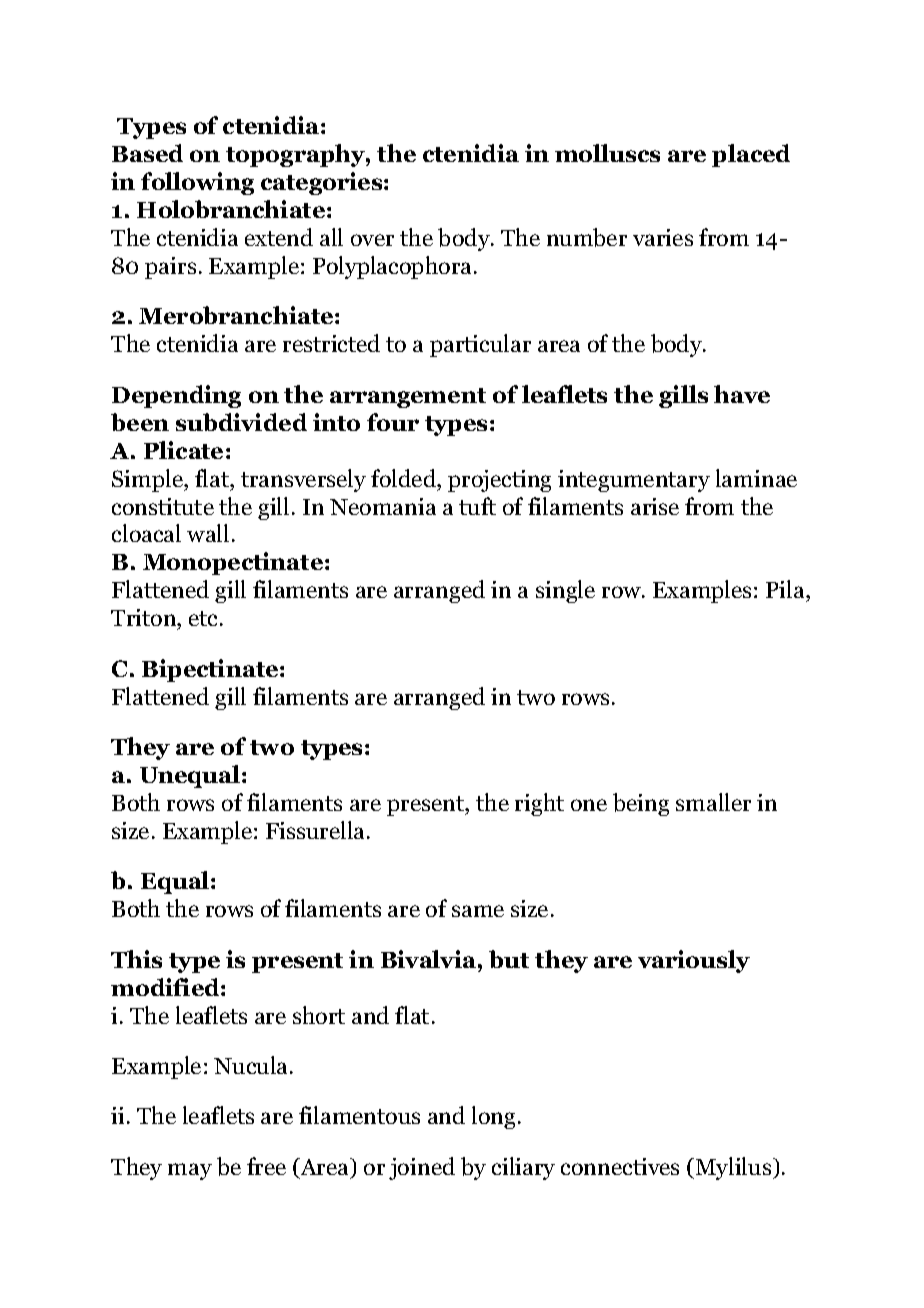  Describe the element at coordinates (663, 237) in the screenshot. I see `varies` at that location.
